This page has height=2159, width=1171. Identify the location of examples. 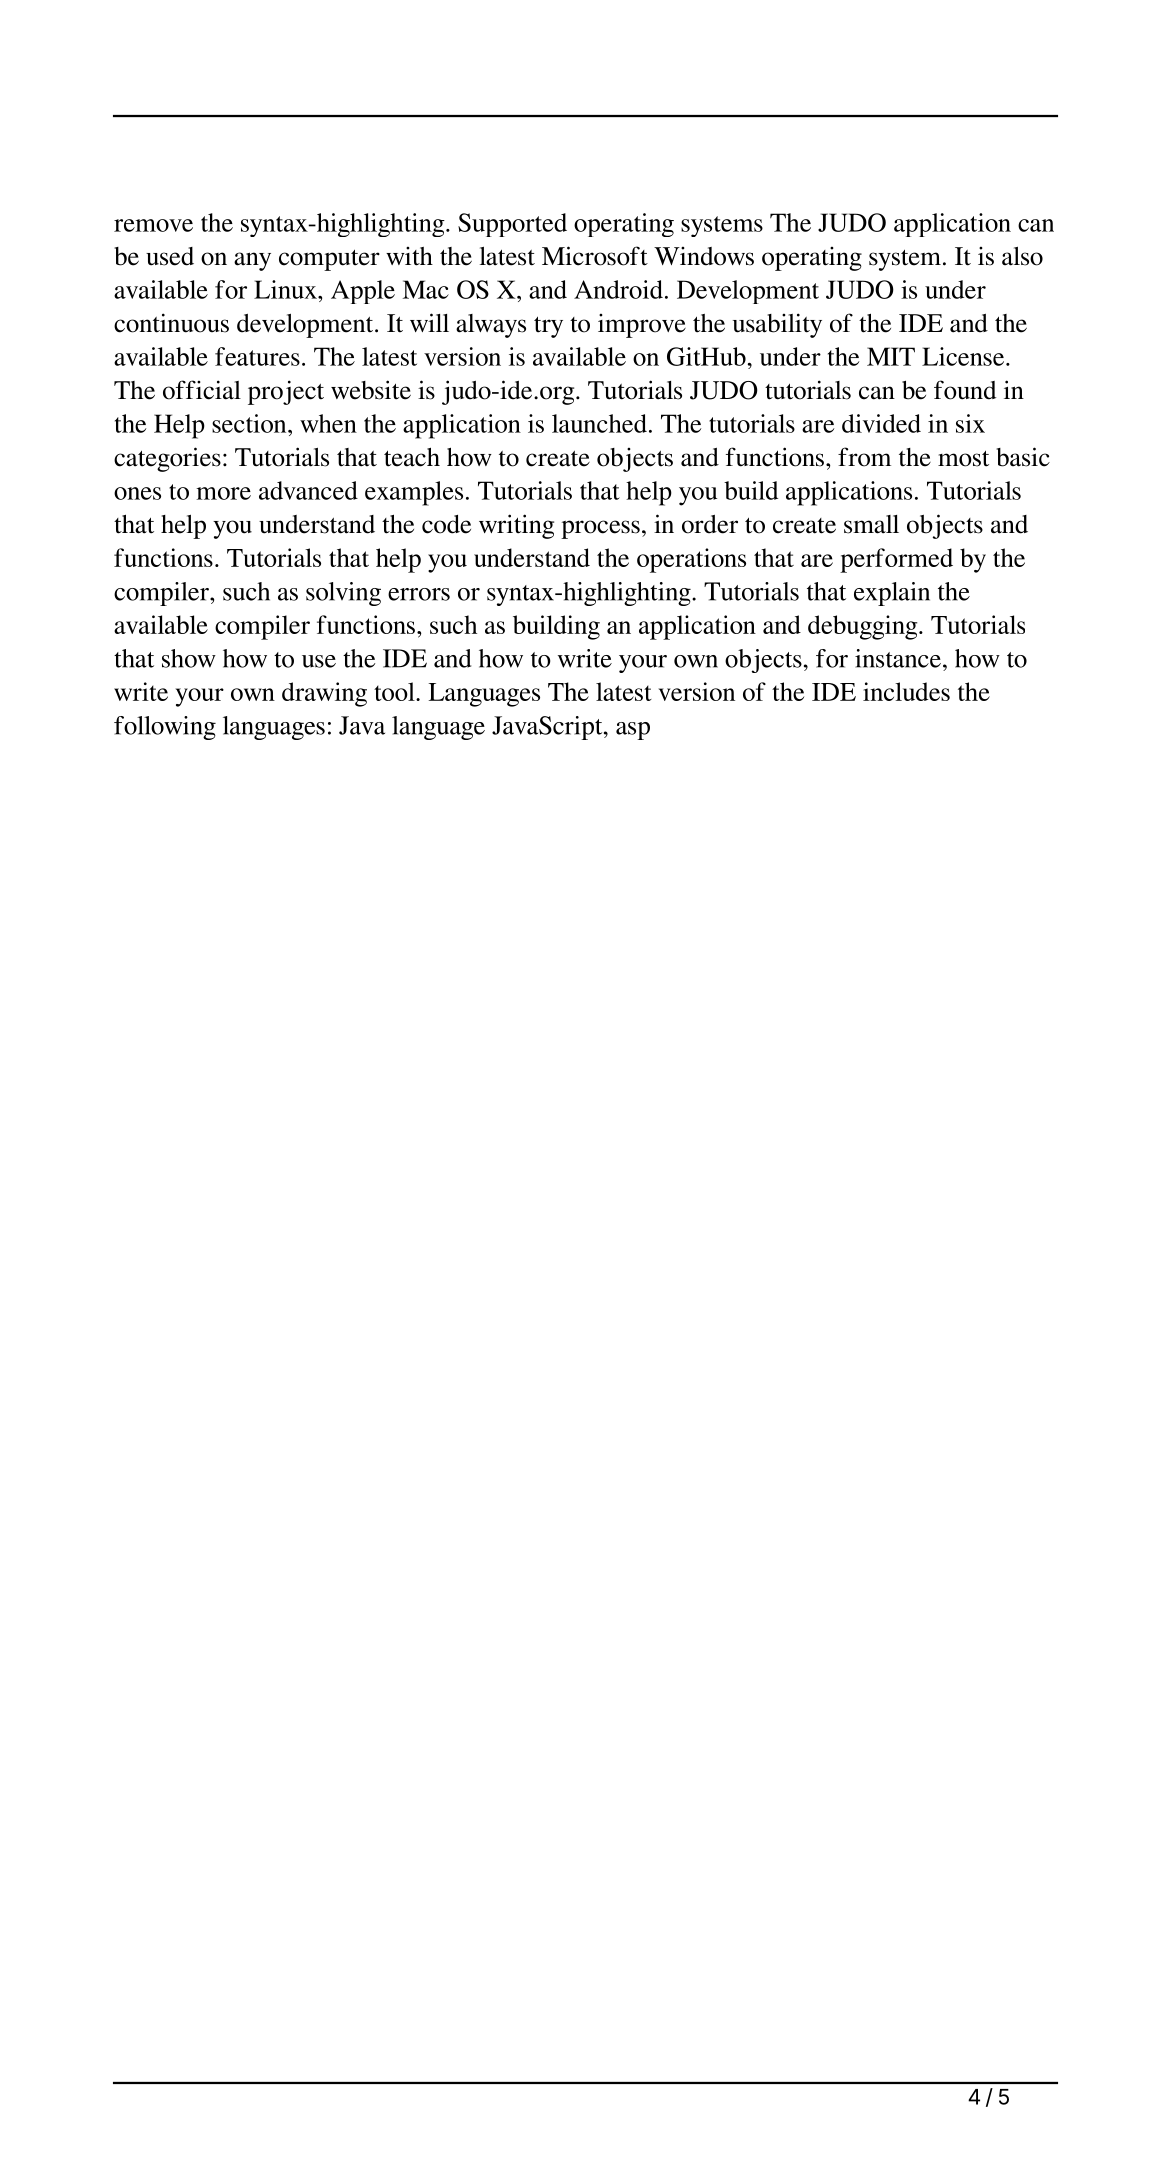
(414, 493).
